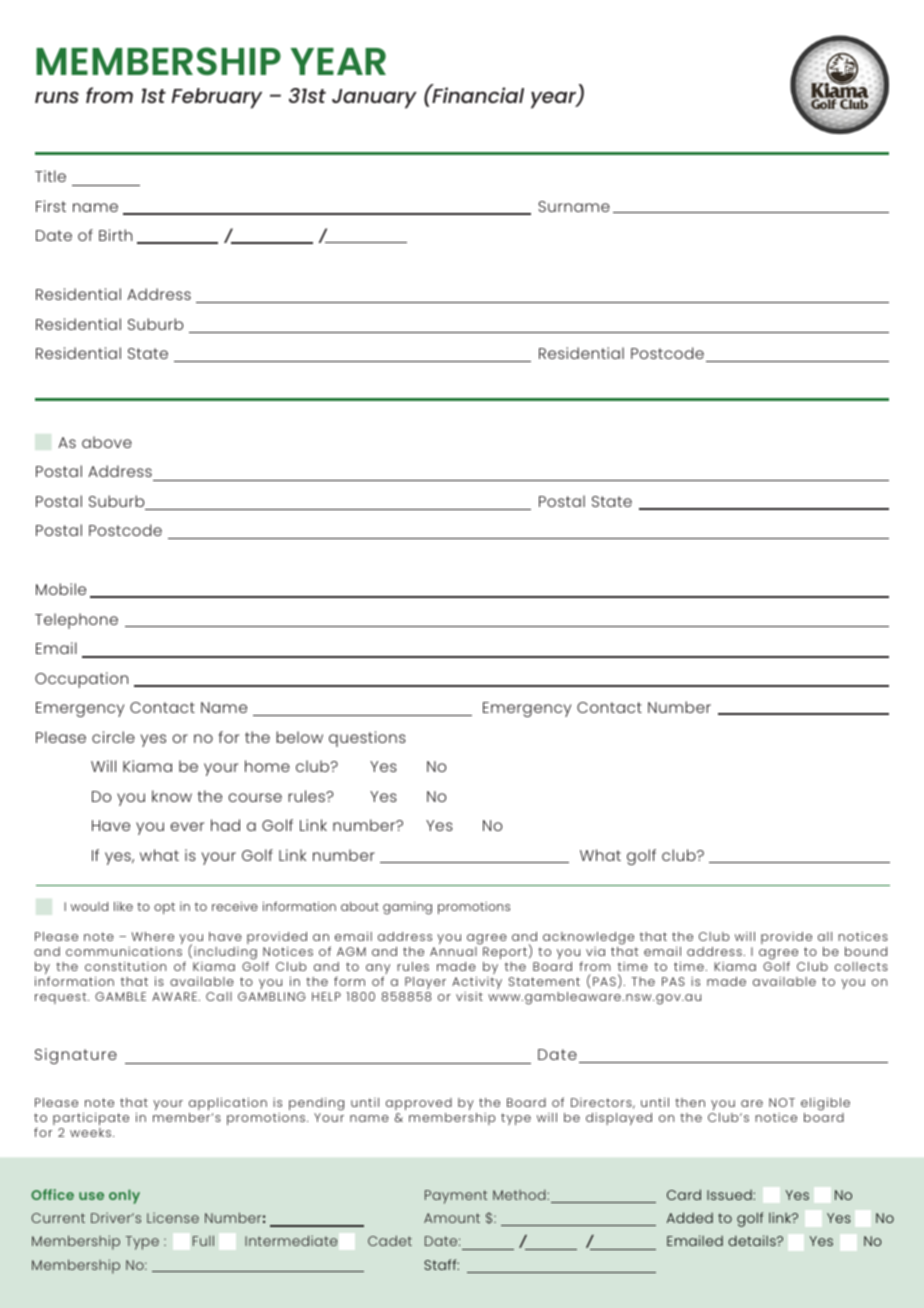 This document has width=924, height=1308. I want to click on above, so click(107, 442).
